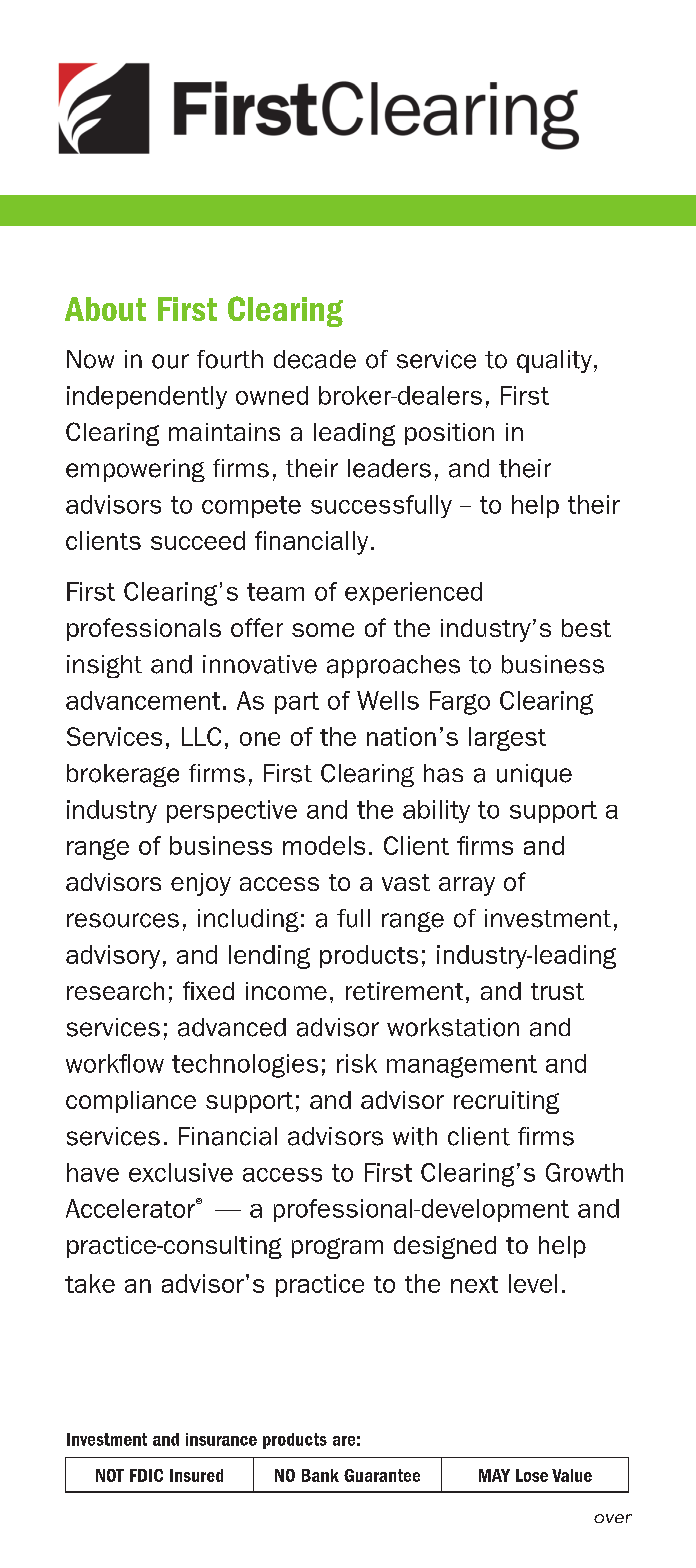 The height and width of the screenshot is (1568, 696). I want to click on take, so click(90, 1283).
